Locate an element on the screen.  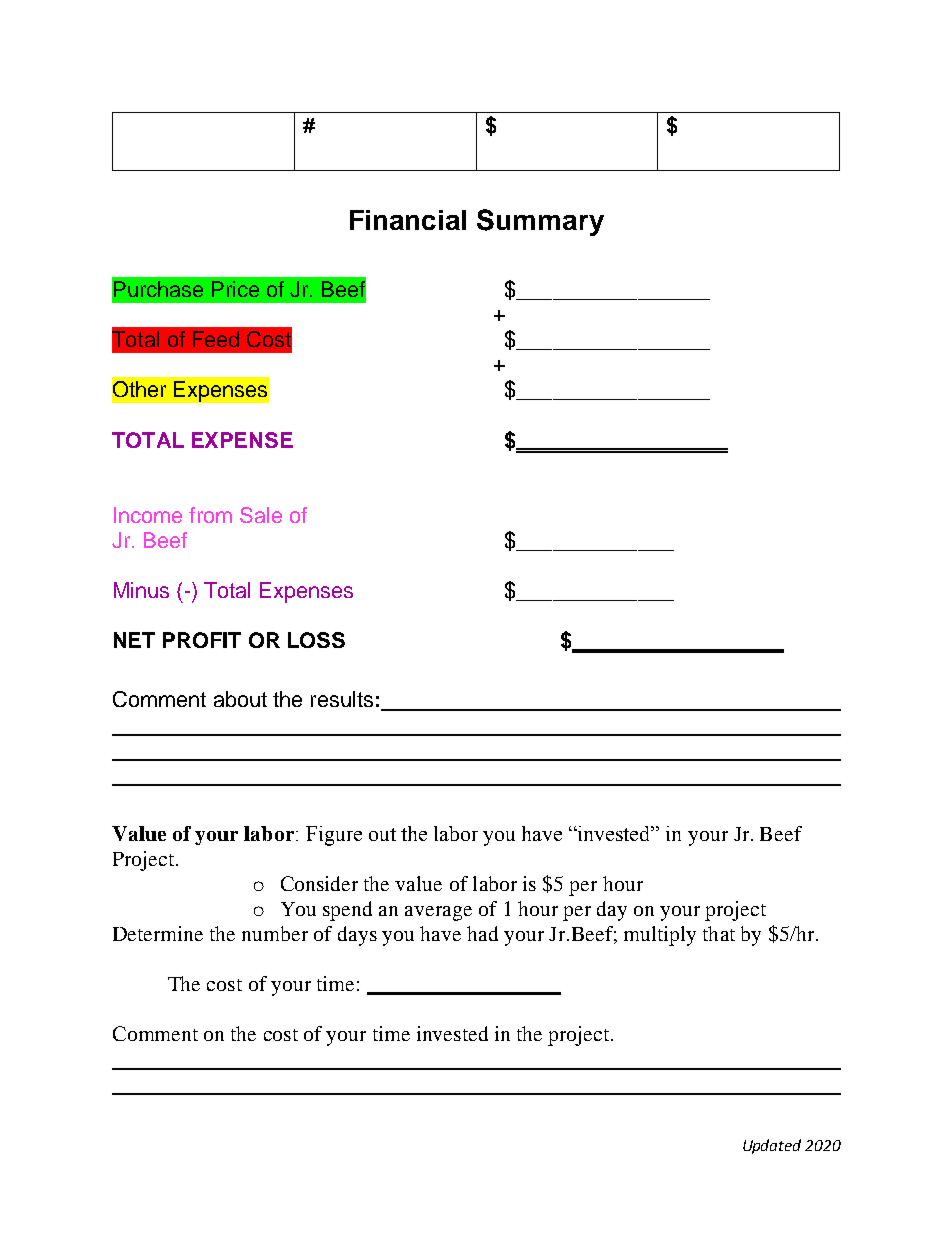
average is located at coordinates (438, 913).
